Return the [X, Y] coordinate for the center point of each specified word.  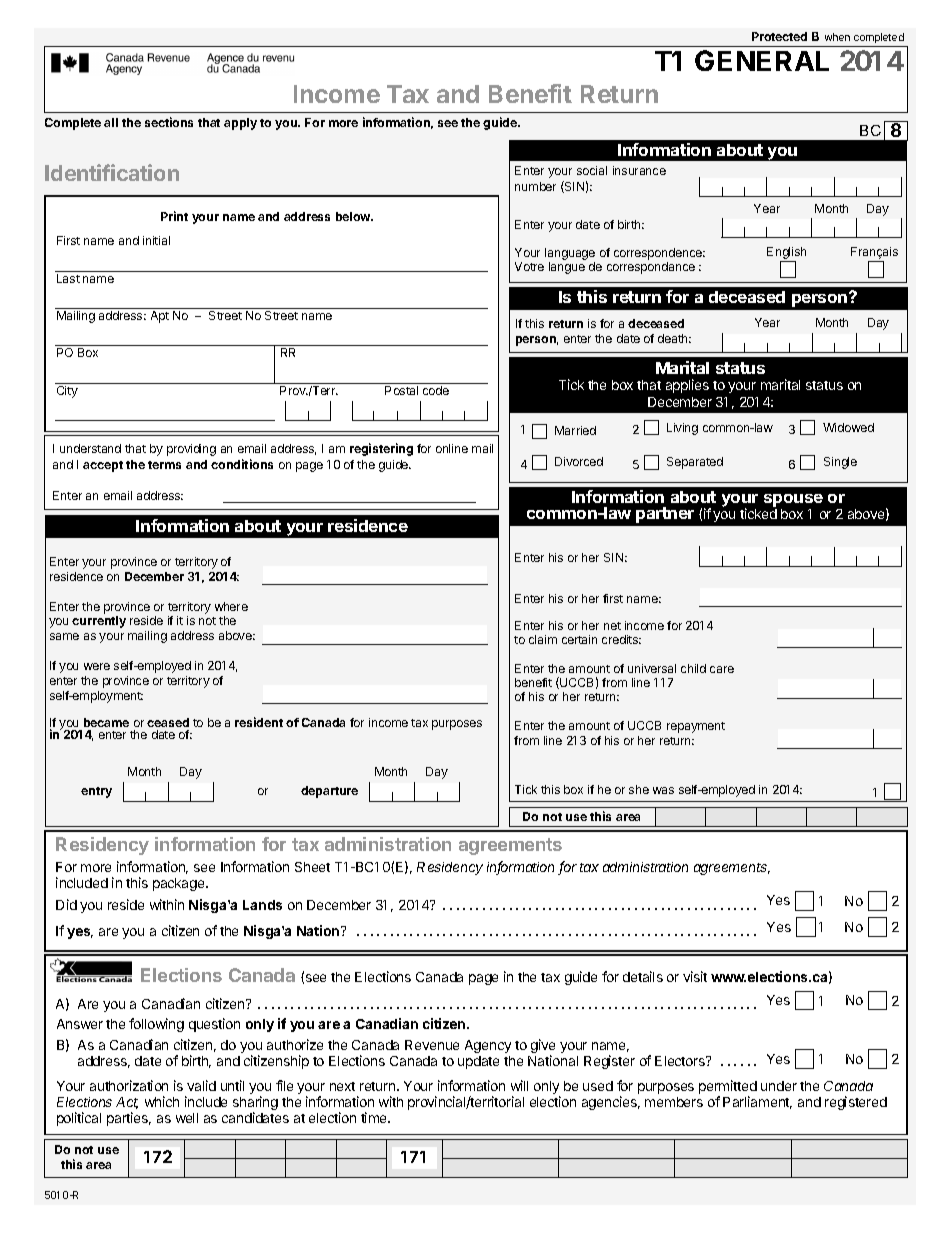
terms [164, 465]
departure [329, 792]
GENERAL [762, 60]
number [535, 186]
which [162, 1101]
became [106, 722]
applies [687, 386]
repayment [696, 727]
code [436, 390]
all [111, 122]
